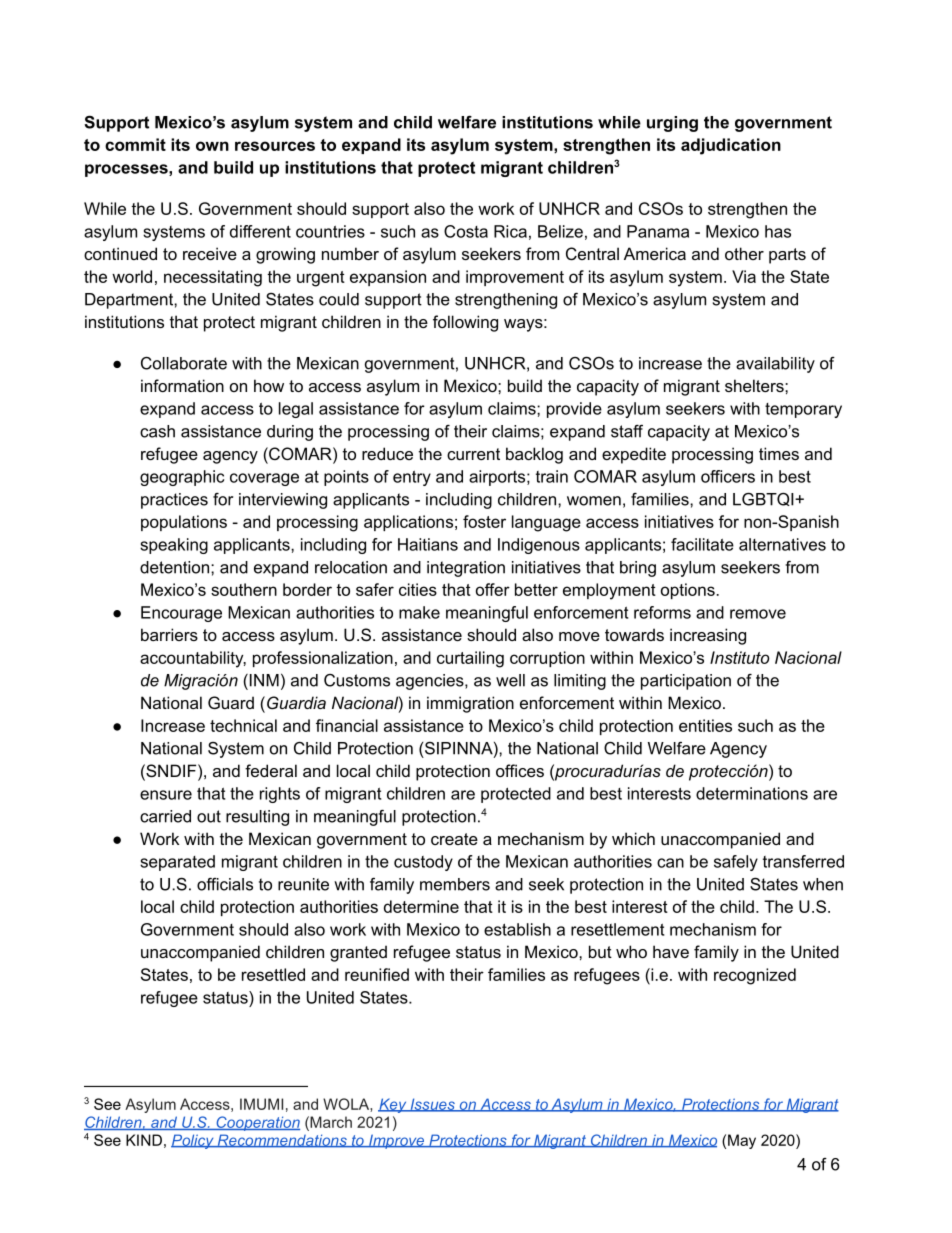  Describe the element at coordinates (193, 1141) in the page. I see `Policy` at that location.
